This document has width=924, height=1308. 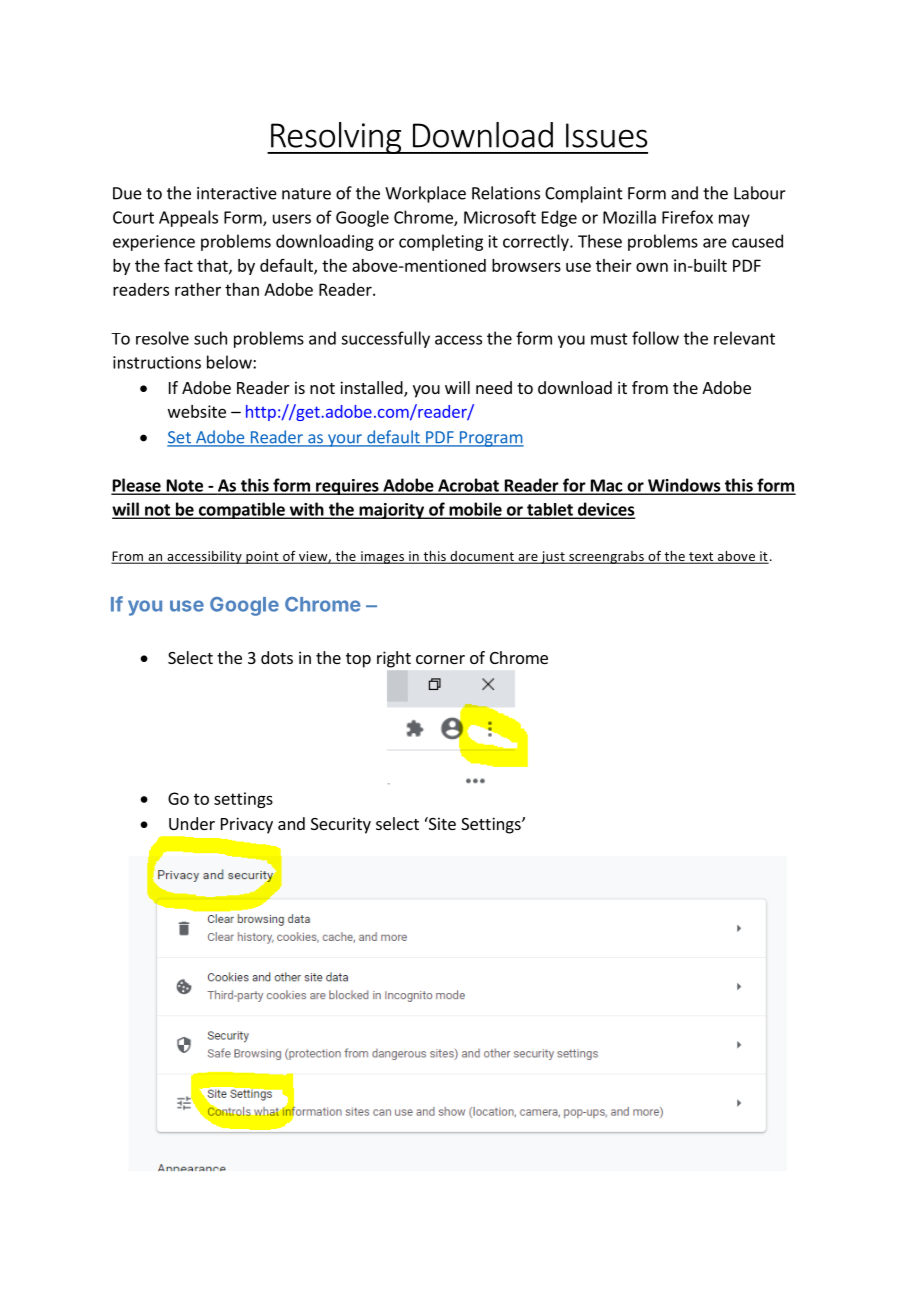 I want to click on follow, so click(x=655, y=338).
